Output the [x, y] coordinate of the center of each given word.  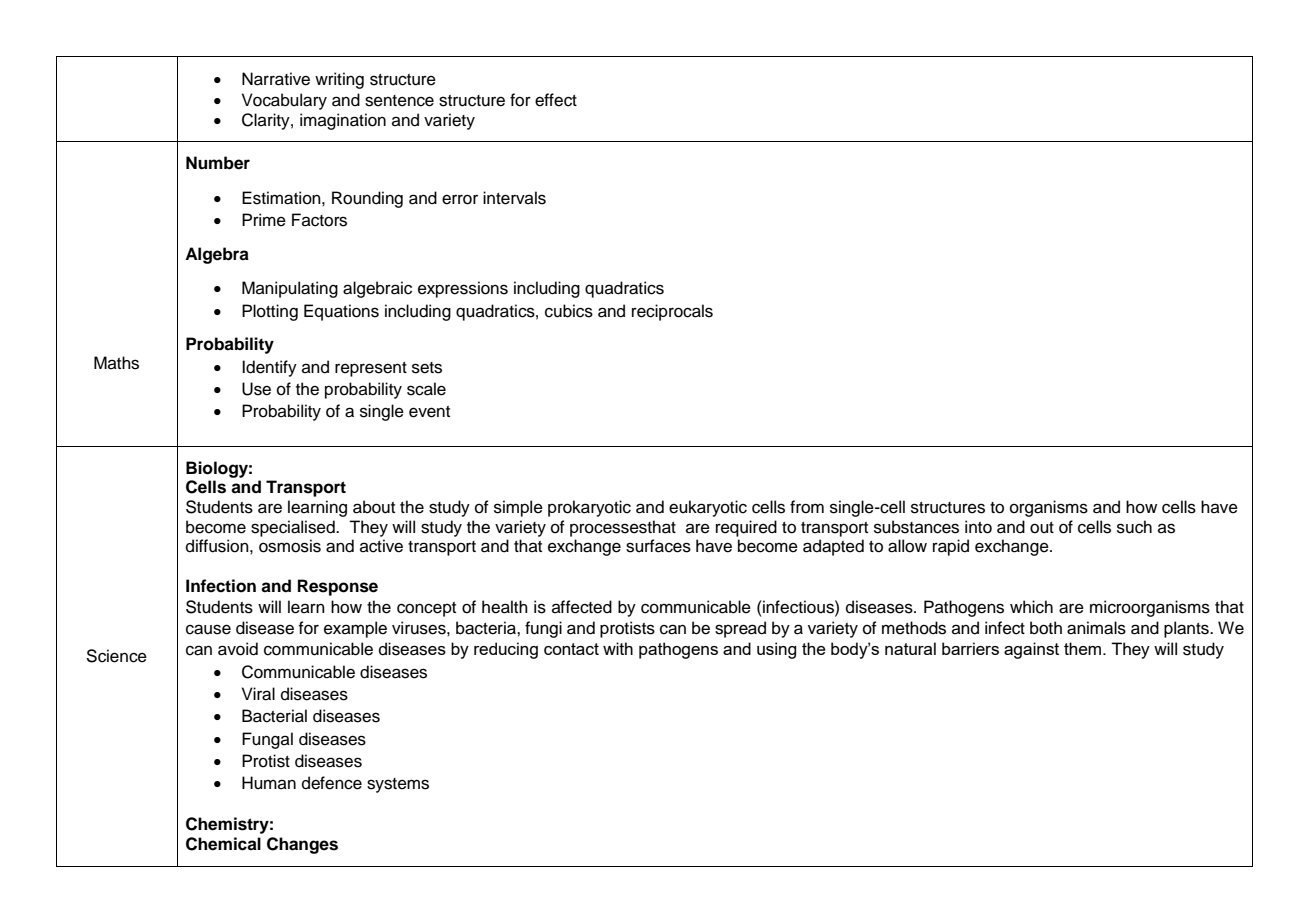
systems [398, 785]
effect [556, 100]
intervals [514, 198]
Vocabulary [284, 101]
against [1031, 650]
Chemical [223, 844]
